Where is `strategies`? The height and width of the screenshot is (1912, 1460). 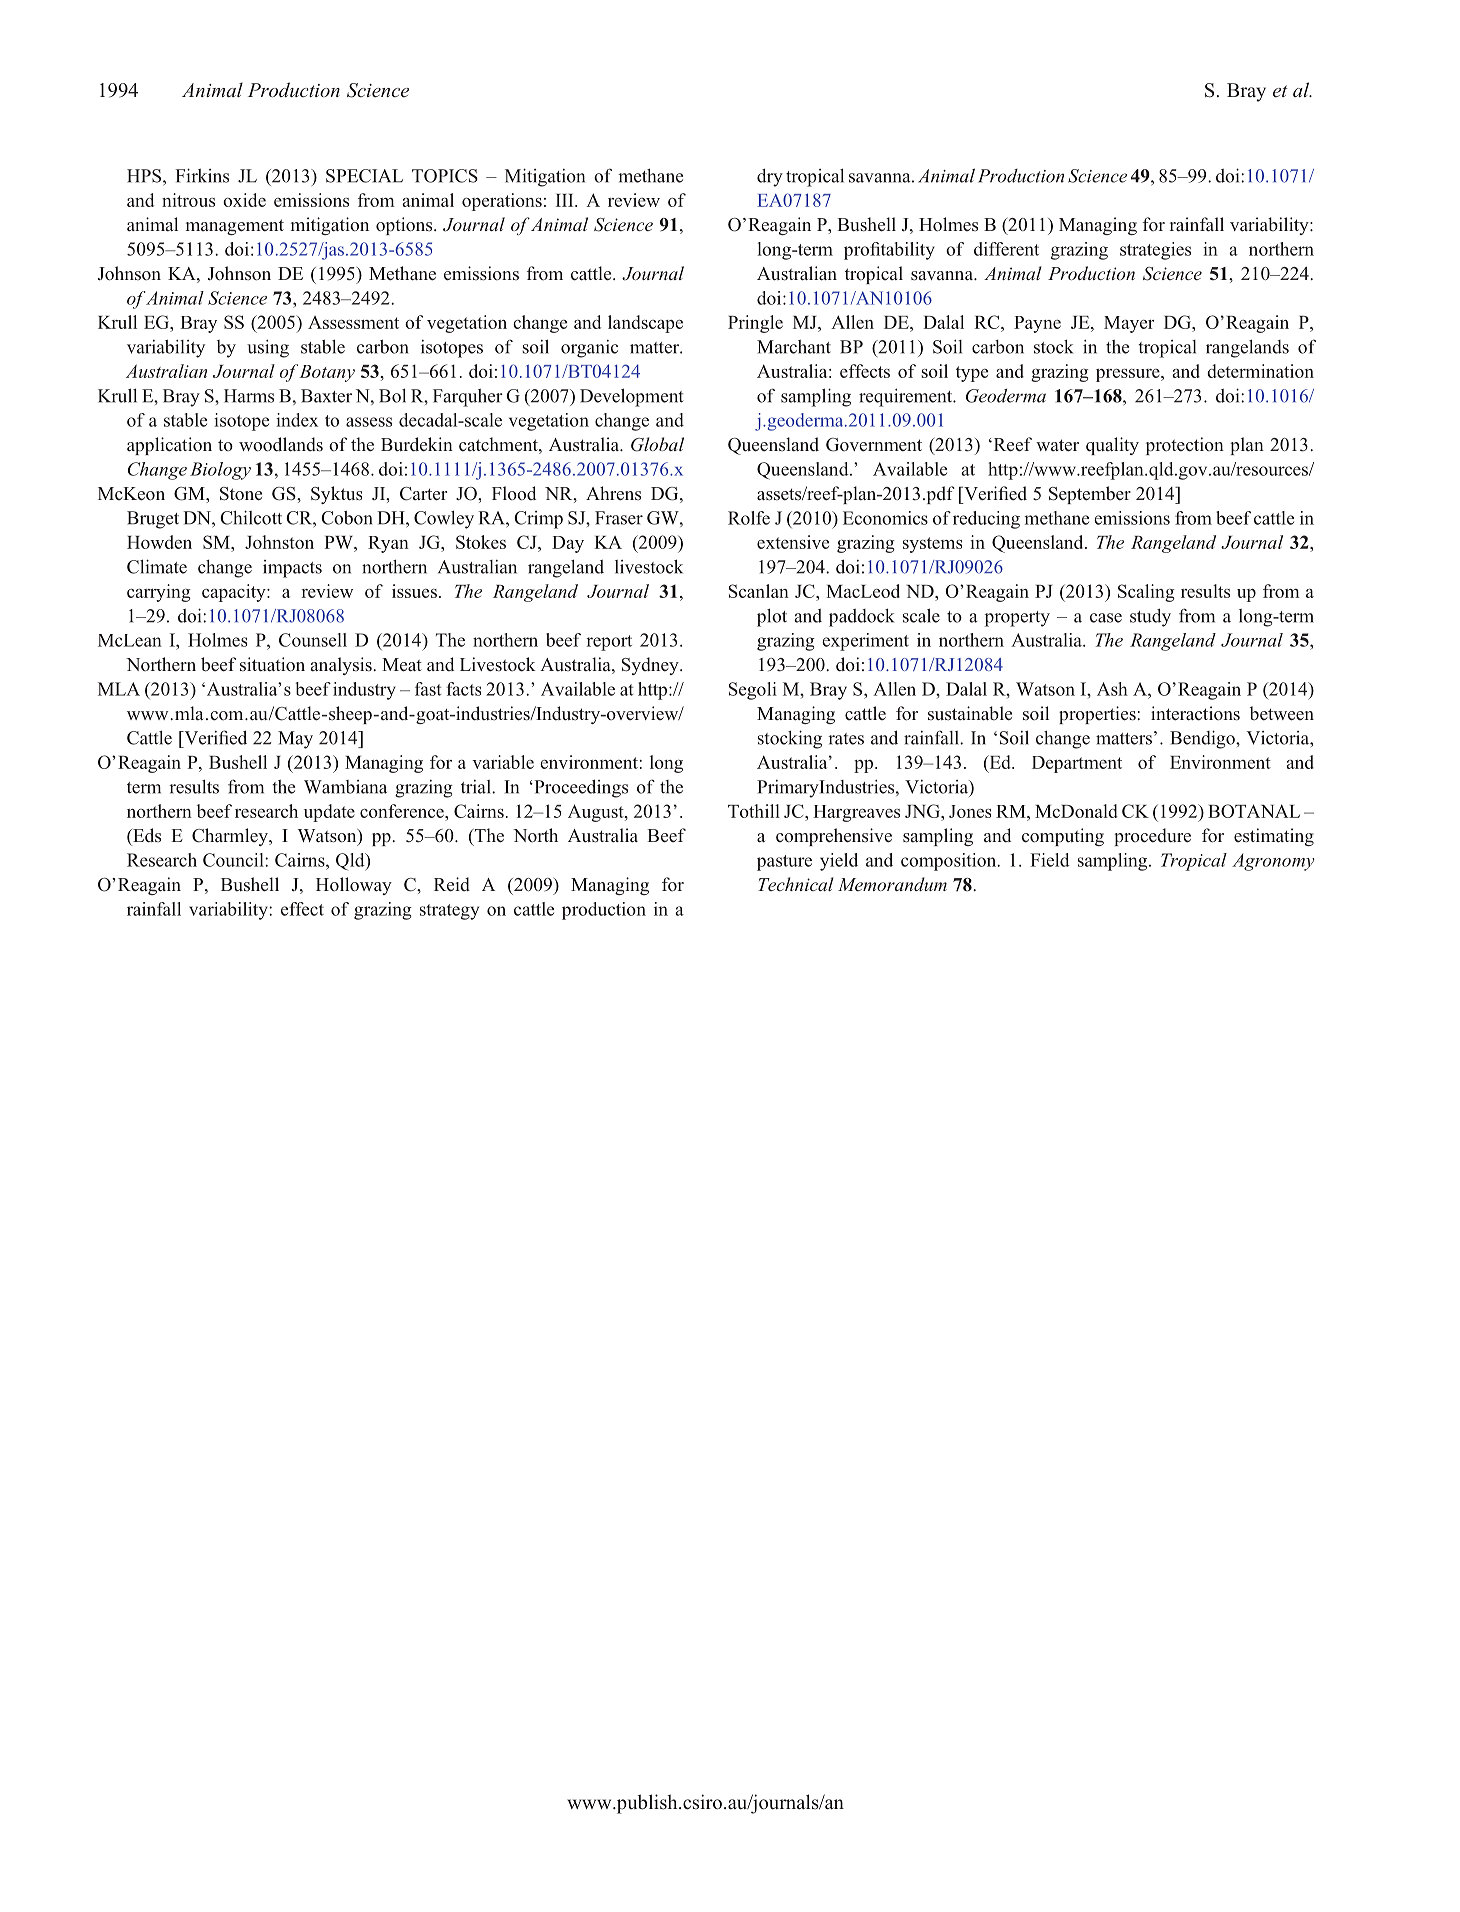 strategies is located at coordinates (1155, 251).
